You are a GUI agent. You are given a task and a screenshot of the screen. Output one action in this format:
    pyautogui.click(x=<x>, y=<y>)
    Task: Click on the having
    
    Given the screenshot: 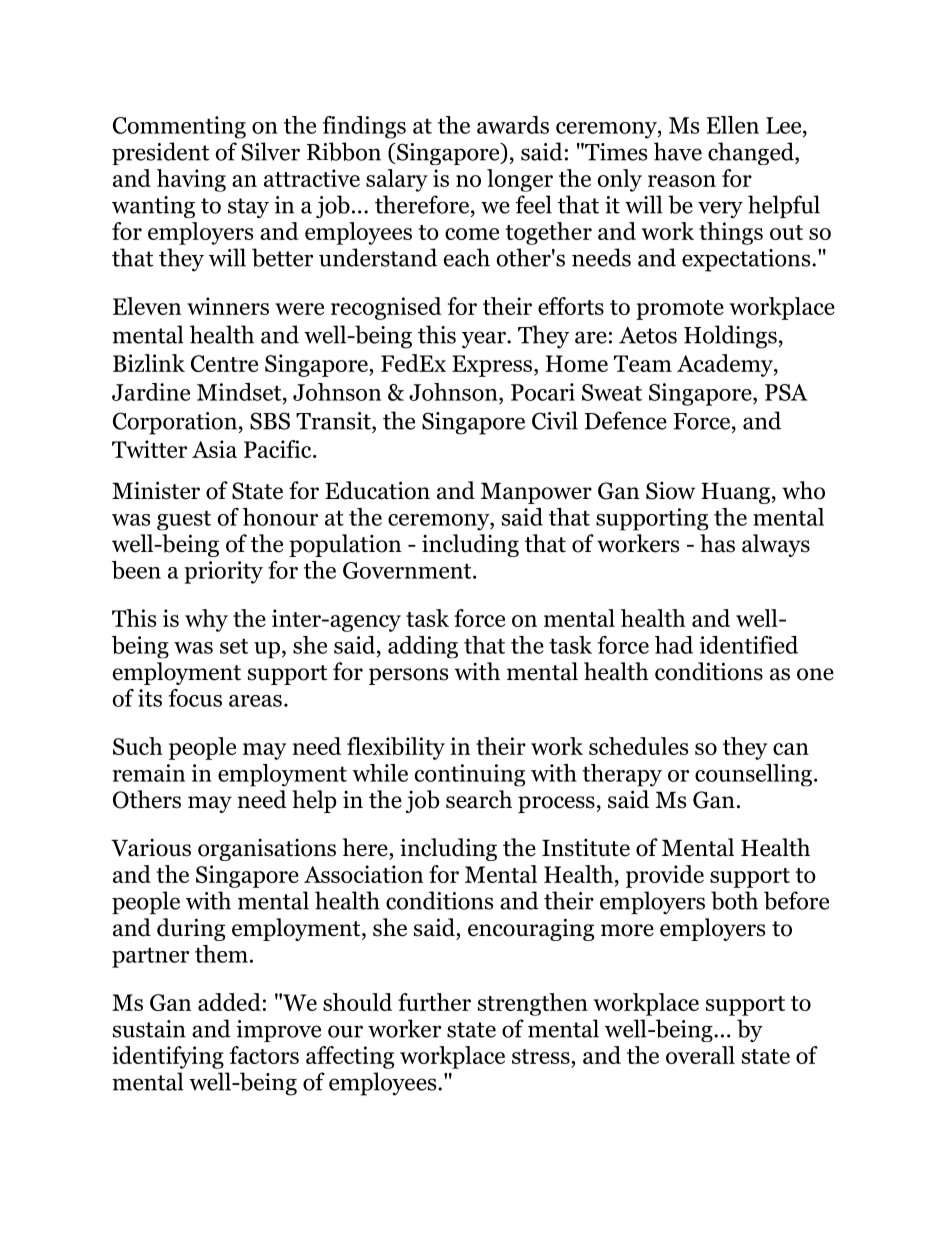 What is the action you would take?
    pyautogui.click(x=191, y=180)
